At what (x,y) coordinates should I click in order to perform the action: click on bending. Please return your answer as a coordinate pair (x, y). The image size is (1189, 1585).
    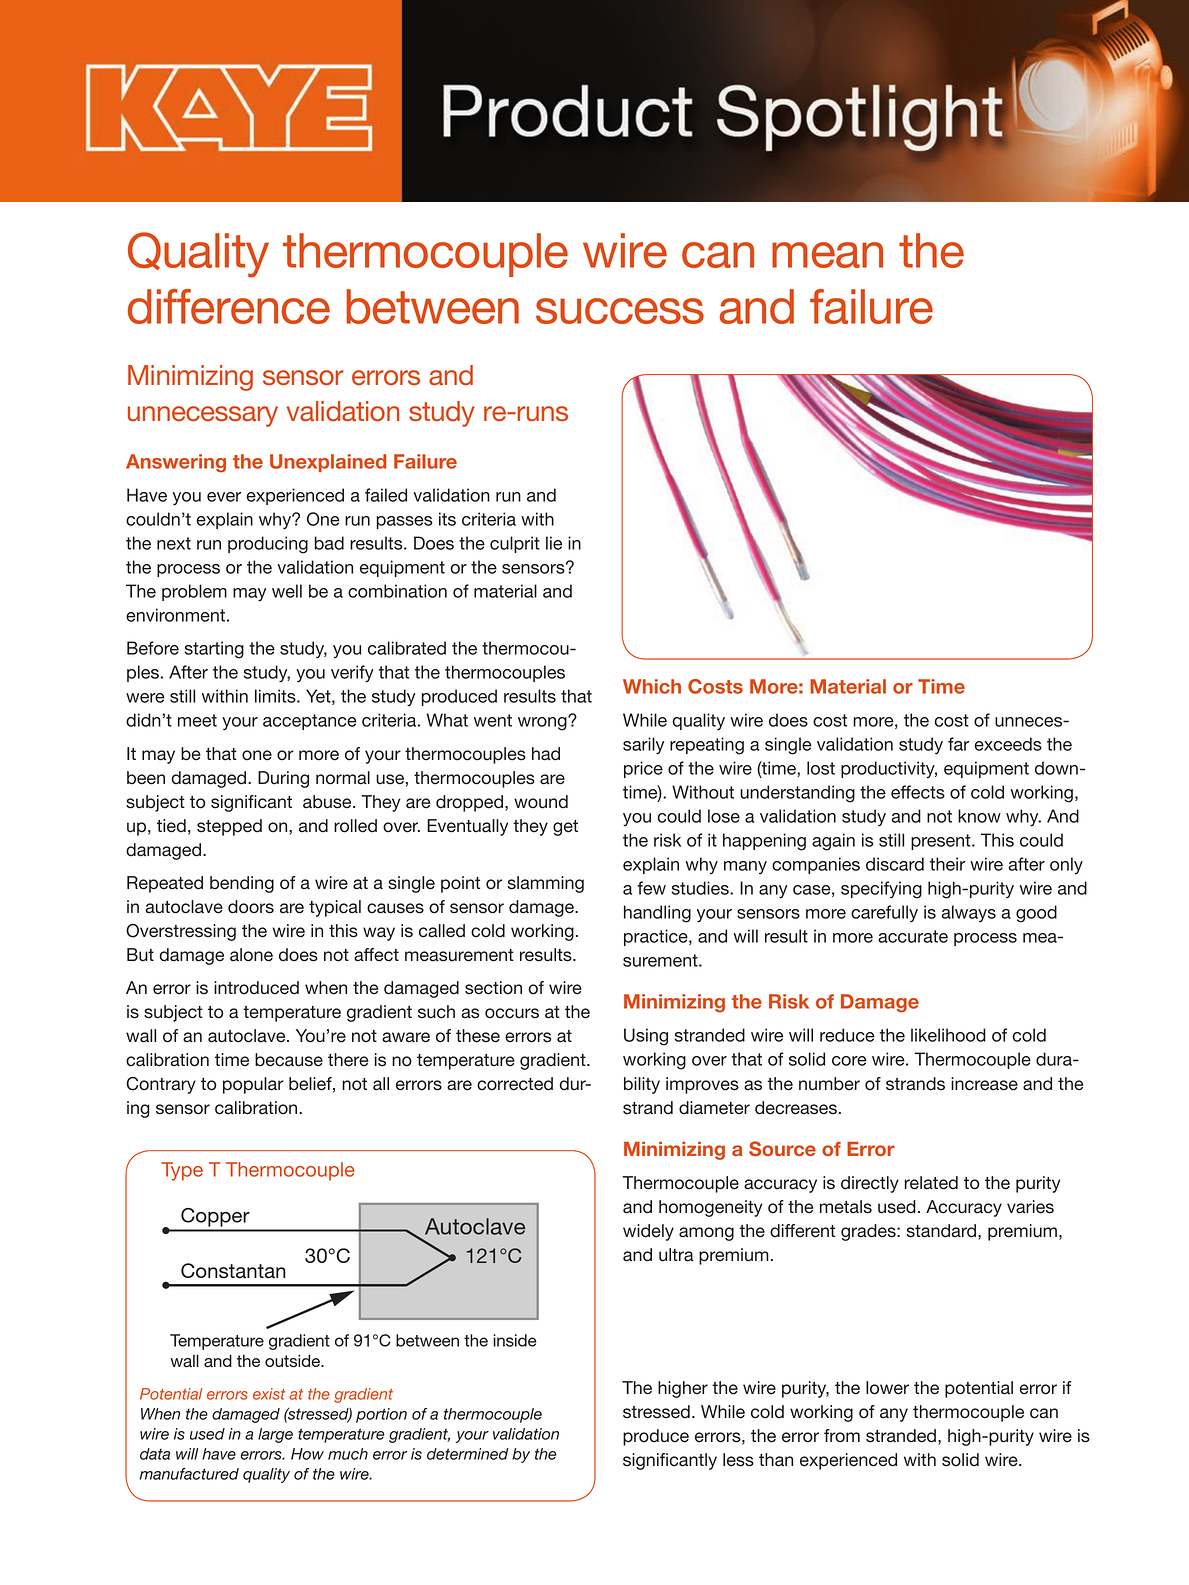
    Looking at the image, I should click on (242, 884).
